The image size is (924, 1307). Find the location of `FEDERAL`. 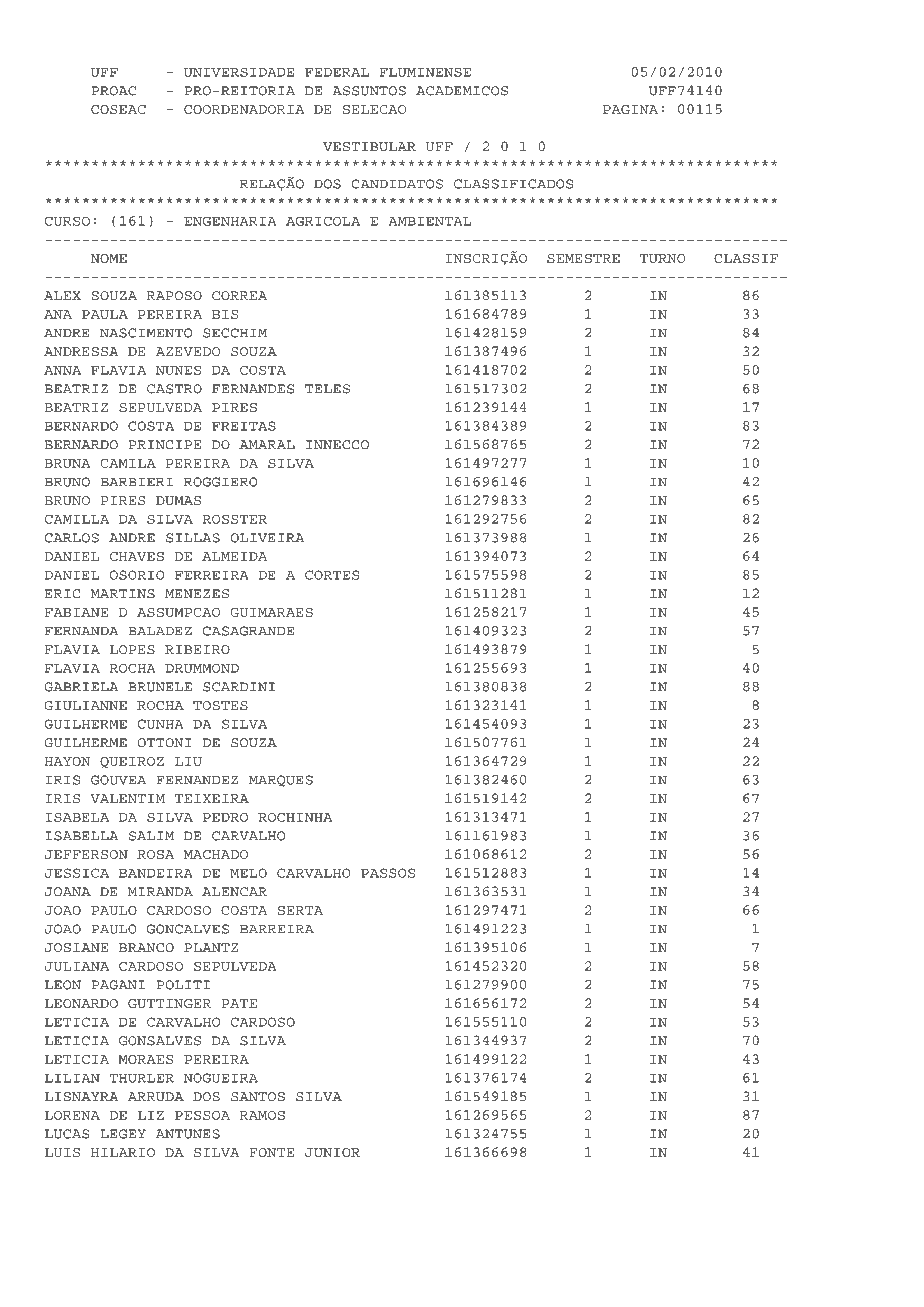

FEDERAL is located at coordinates (337, 72).
